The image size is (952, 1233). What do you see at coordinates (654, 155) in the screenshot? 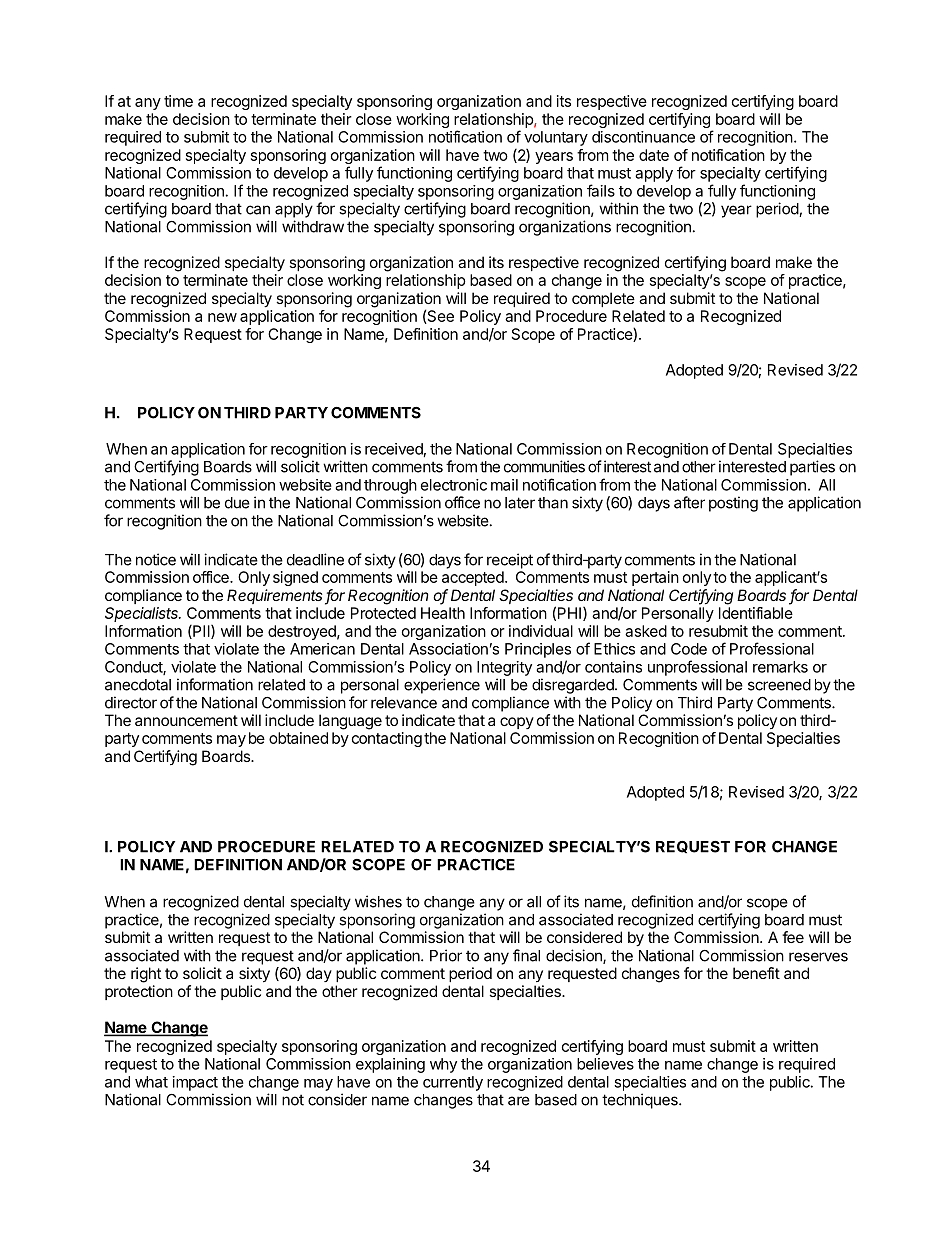
I see `date` at bounding box center [654, 155].
